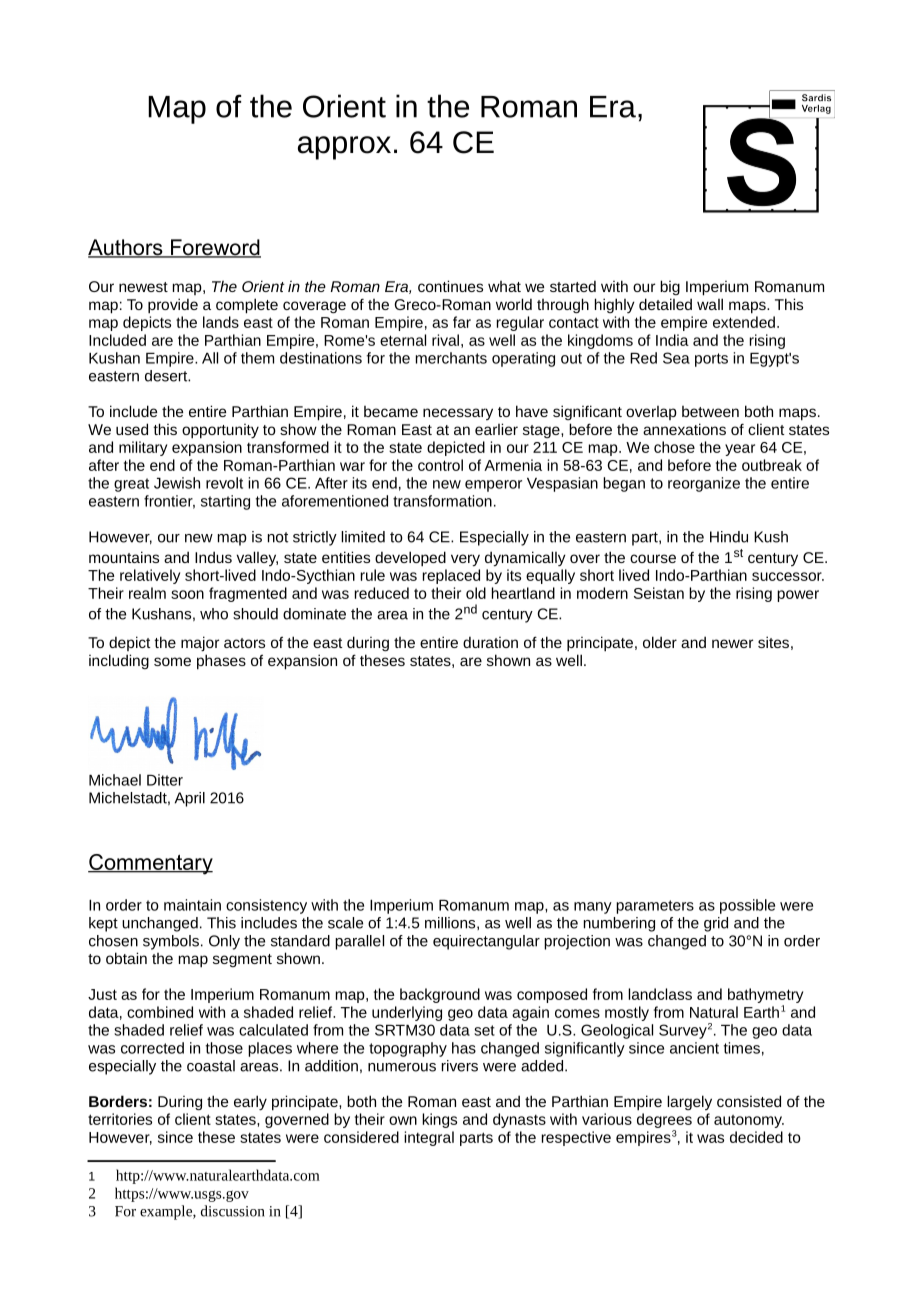  I want to click on approx, so click(344, 148).
